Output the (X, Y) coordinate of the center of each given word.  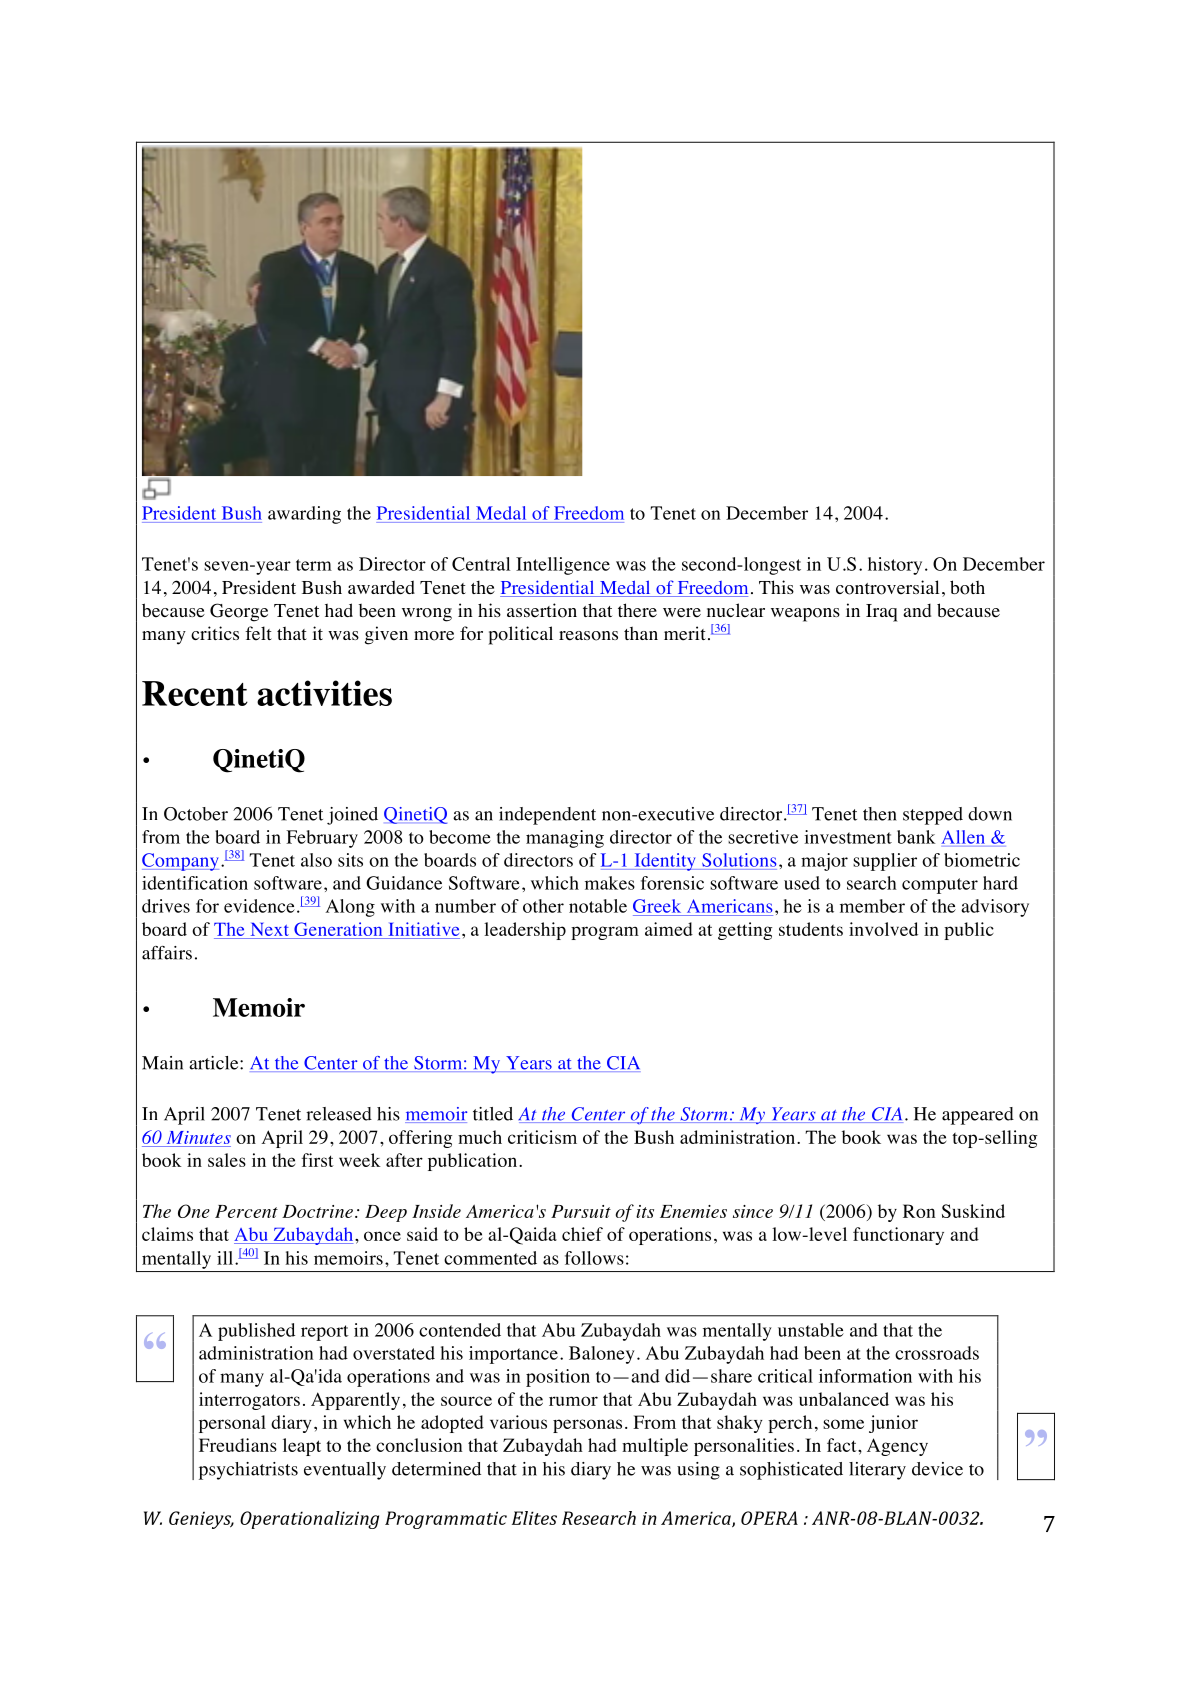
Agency (897, 1447)
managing (565, 839)
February (322, 839)
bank (916, 837)
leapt (302, 1447)
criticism (542, 1137)
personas (587, 1426)
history (895, 566)
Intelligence (563, 566)
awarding (304, 515)
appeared (978, 1116)
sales (227, 1160)
